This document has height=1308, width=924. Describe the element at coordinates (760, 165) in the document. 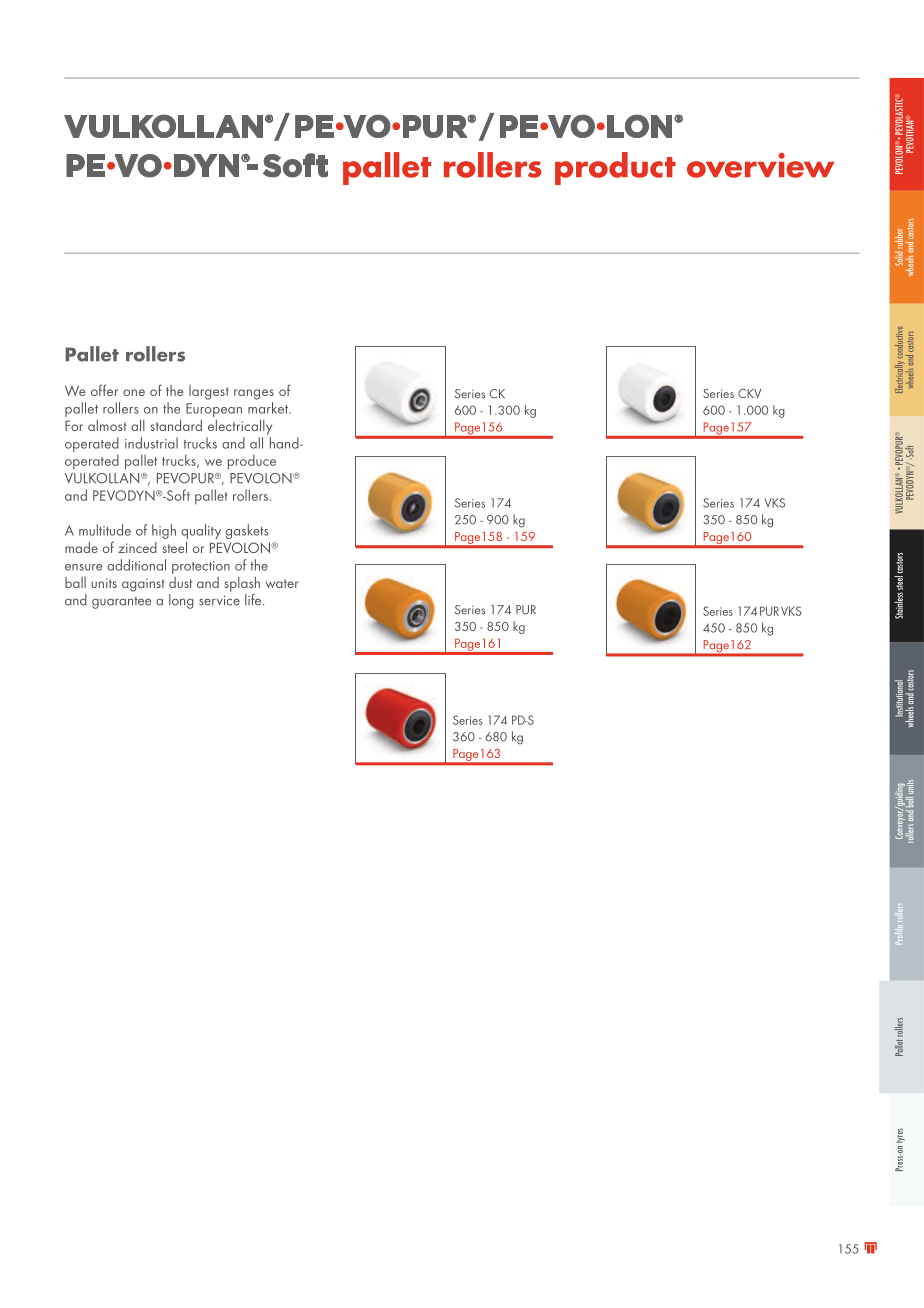

I see `overview` at that location.
